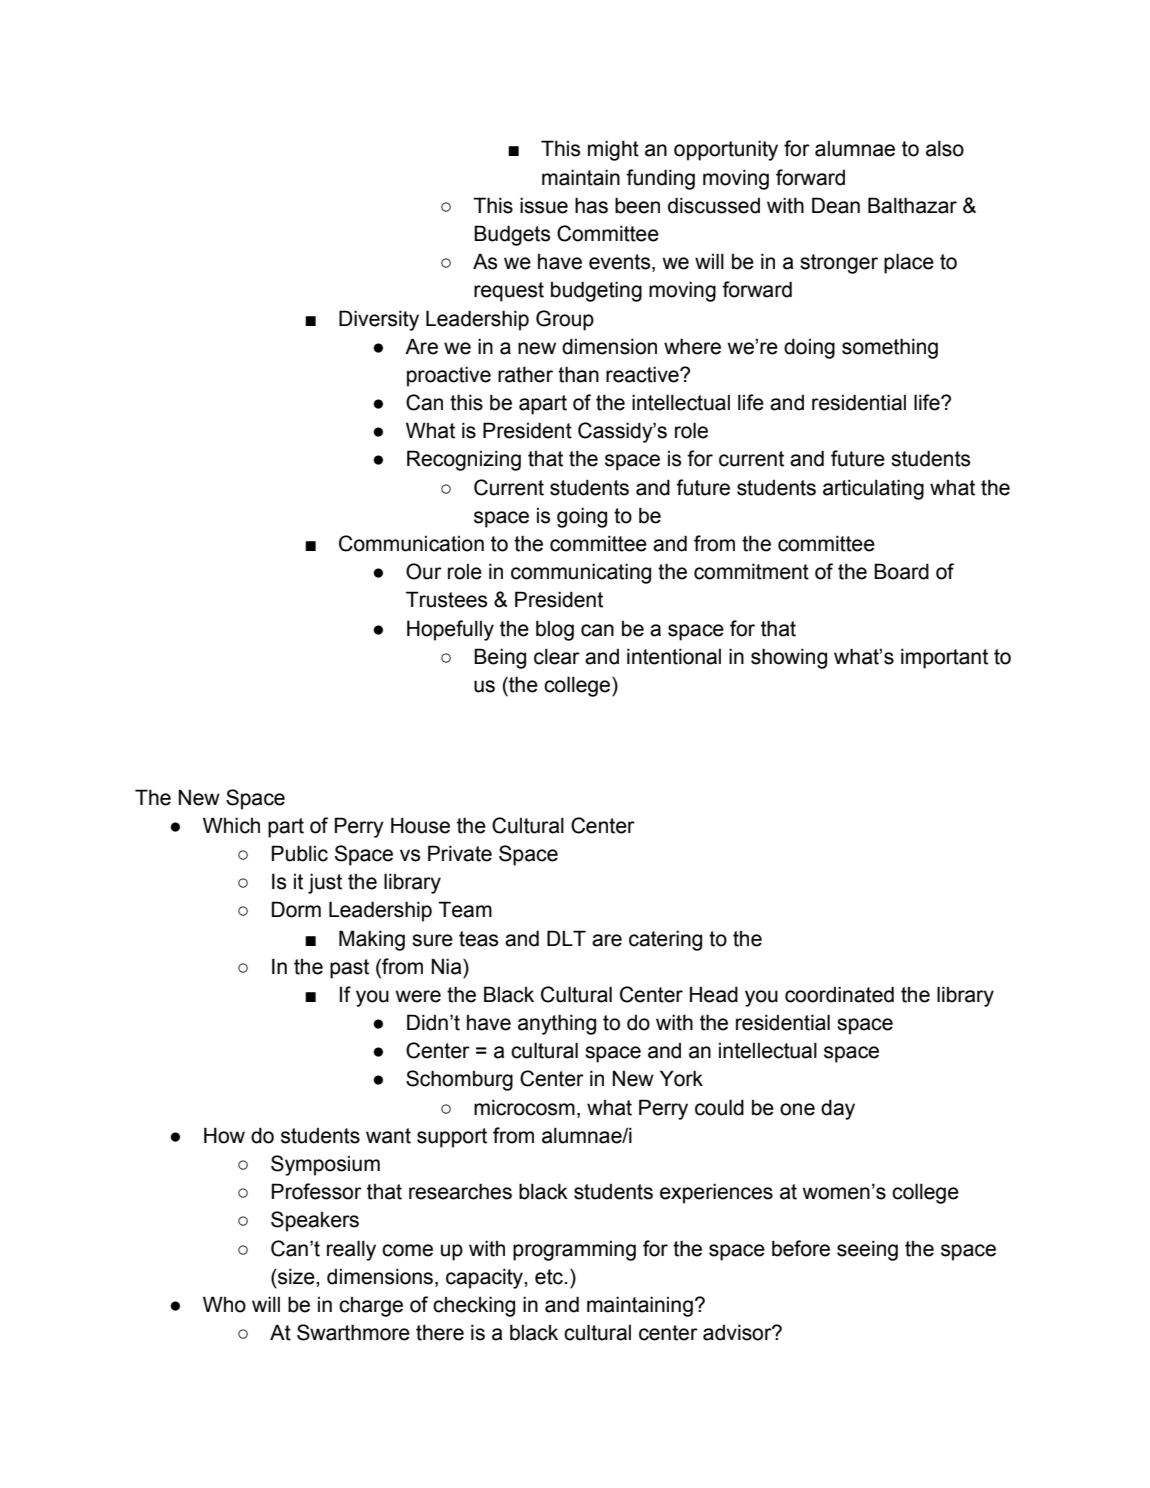 Image resolution: width=1150 pixels, height=1488 pixels. Describe the element at coordinates (411, 543) in the screenshot. I see `Communication` at that location.
